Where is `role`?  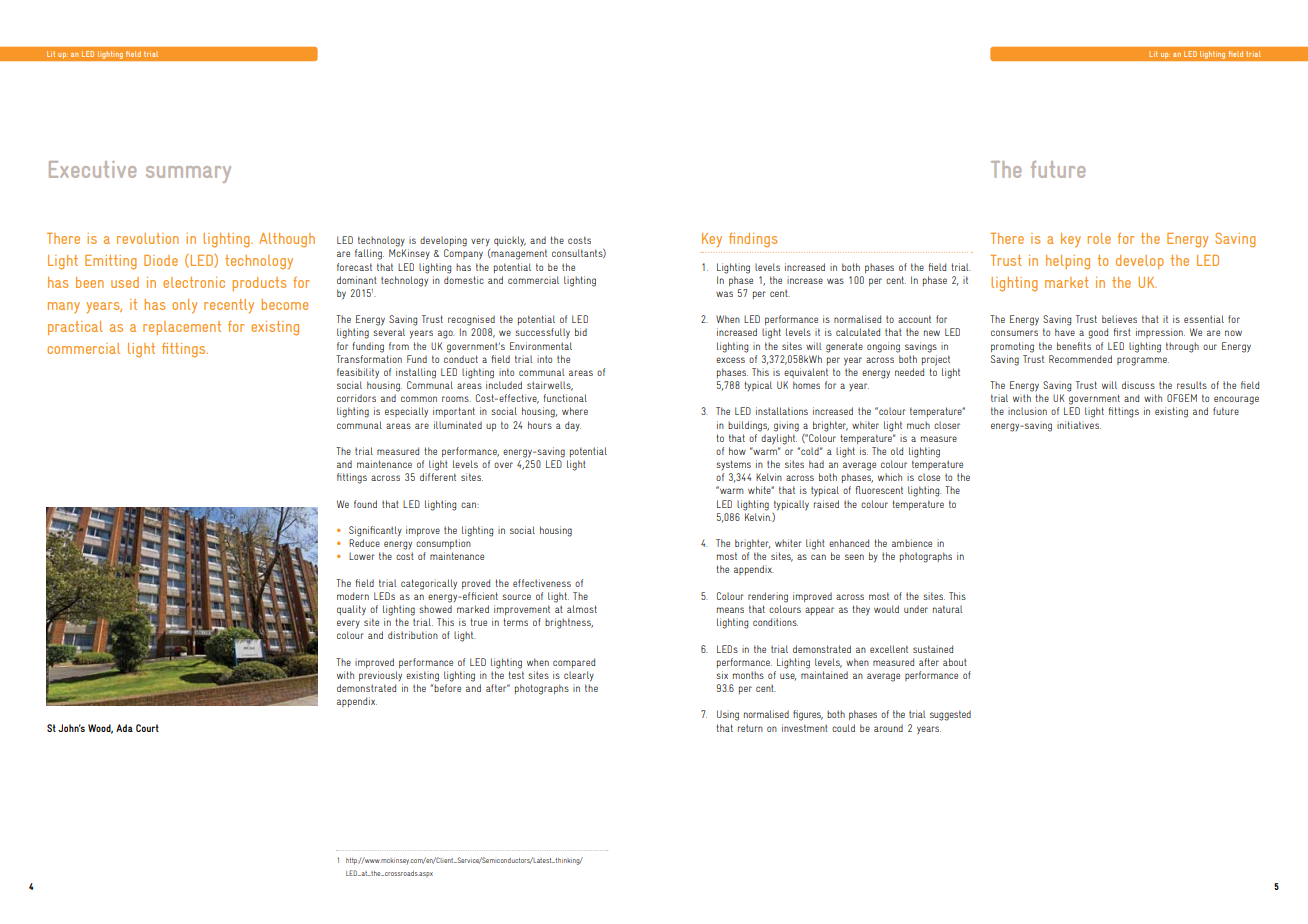 role is located at coordinates (1099, 238).
